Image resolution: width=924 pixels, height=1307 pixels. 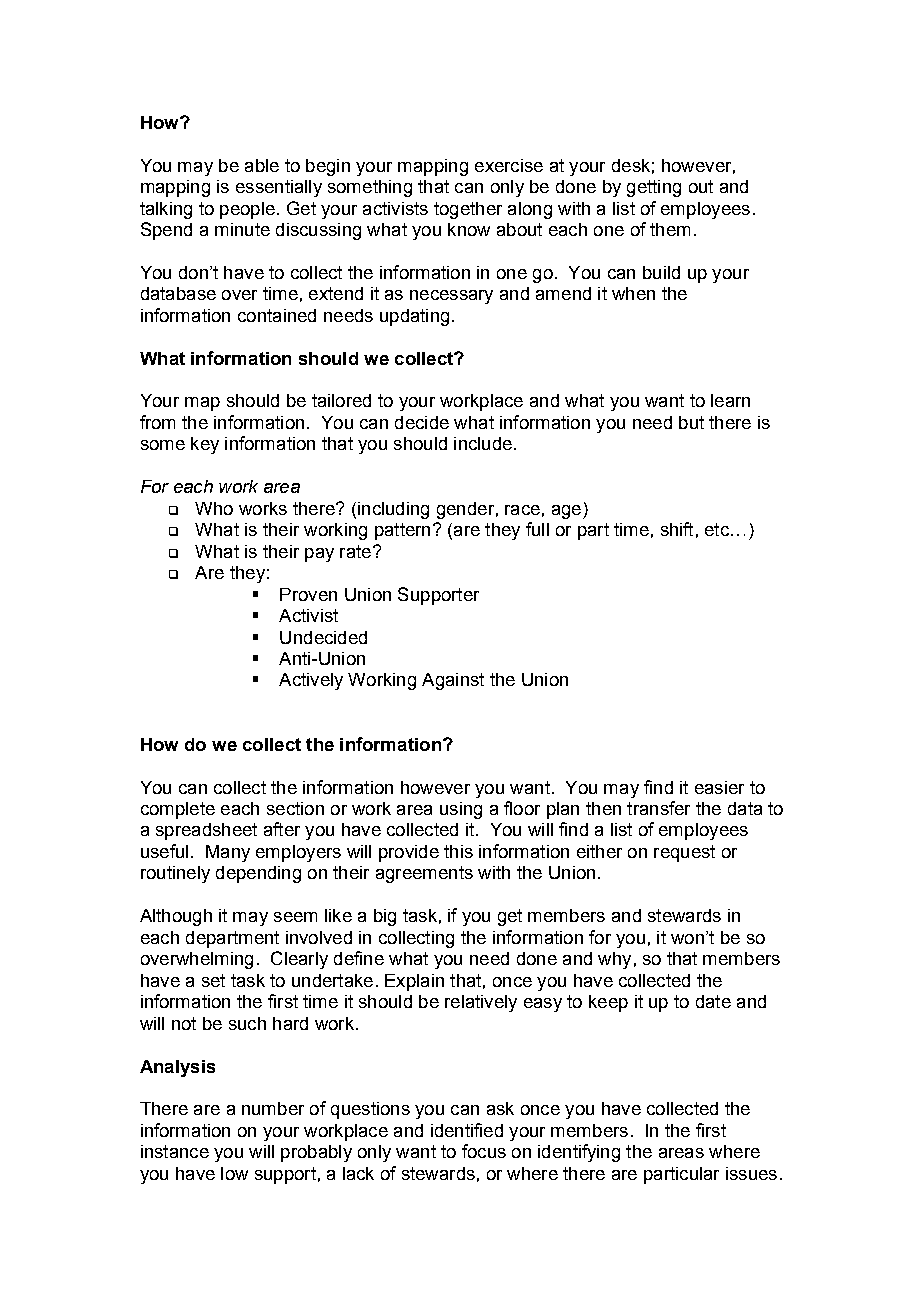 I want to click on low, so click(x=234, y=1173).
